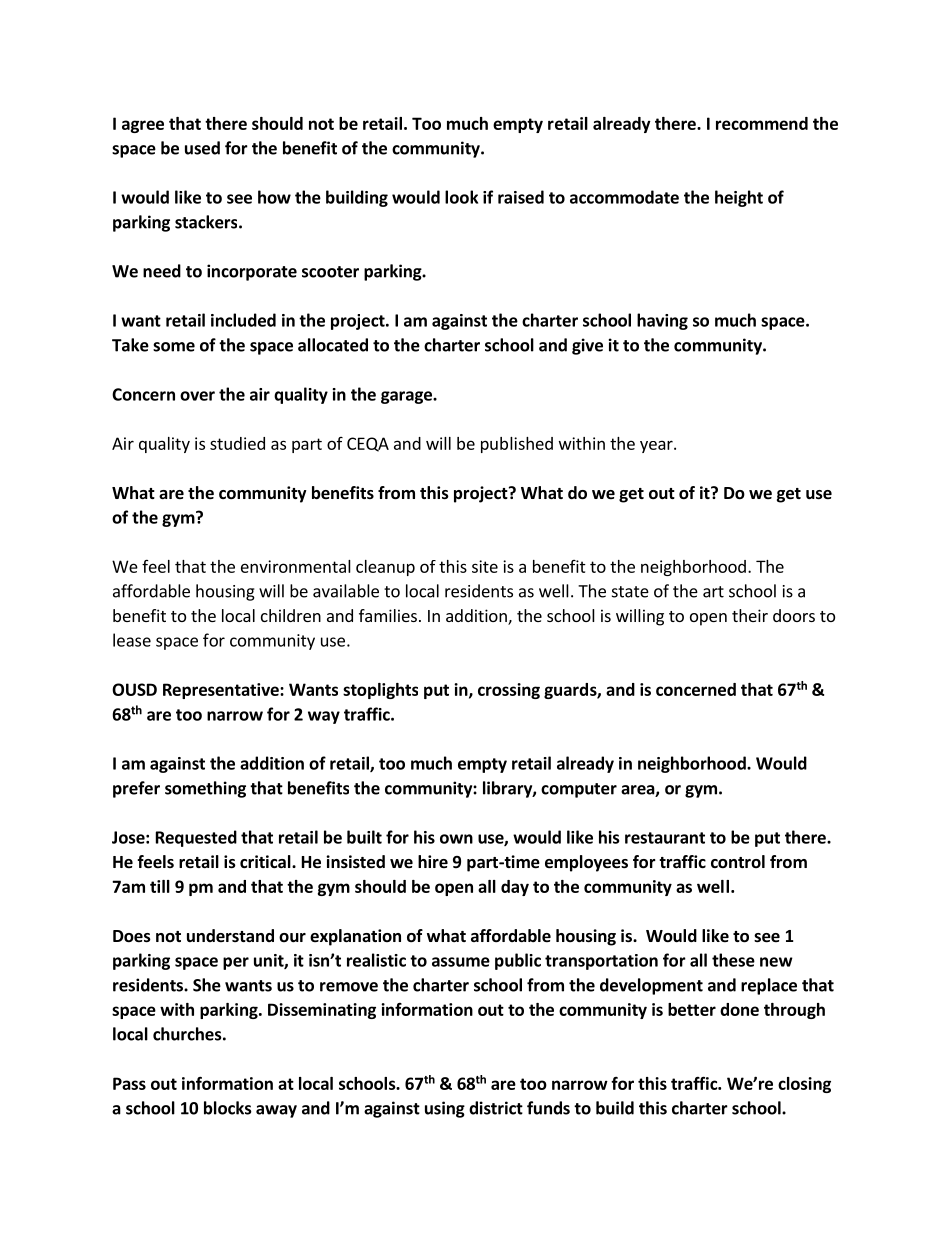 The image size is (952, 1233). What do you see at coordinates (762, 123) in the screenshot?
I see `recommend` at bounding box center [762, 123].
